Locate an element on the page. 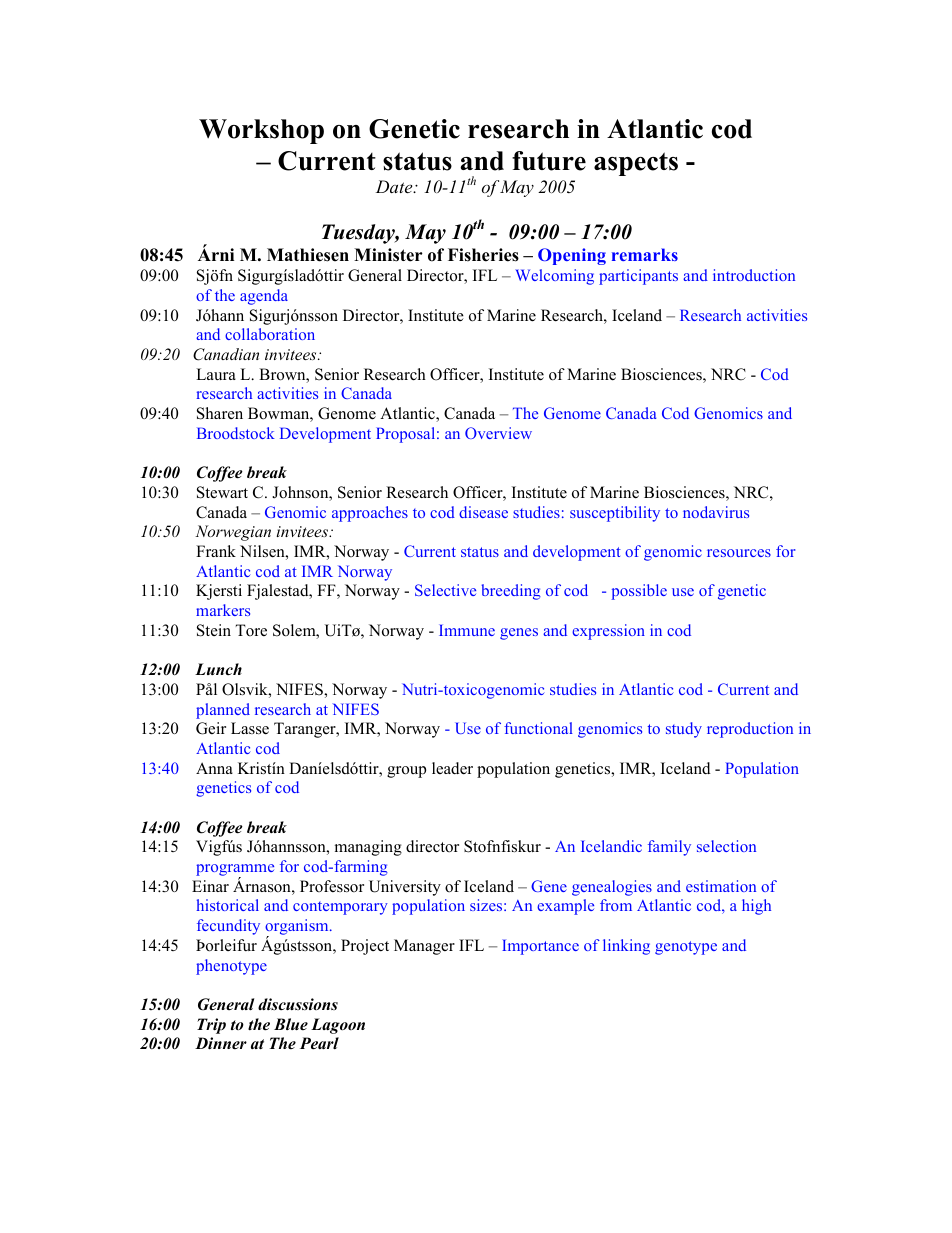  future is located at coordinates (549, 161).
